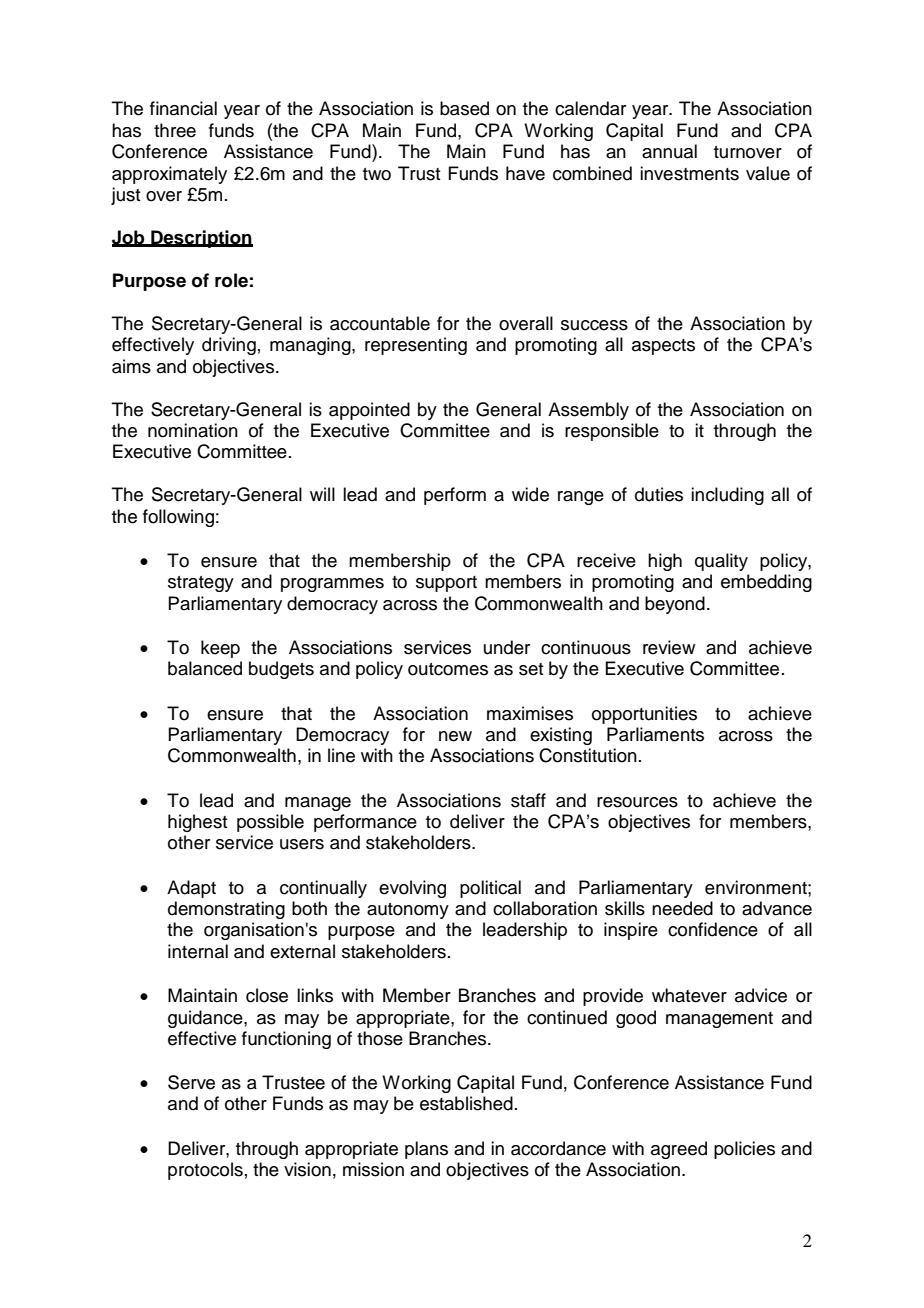 The image size is (924, 1308). I want to click on three, so click(175, 130).
